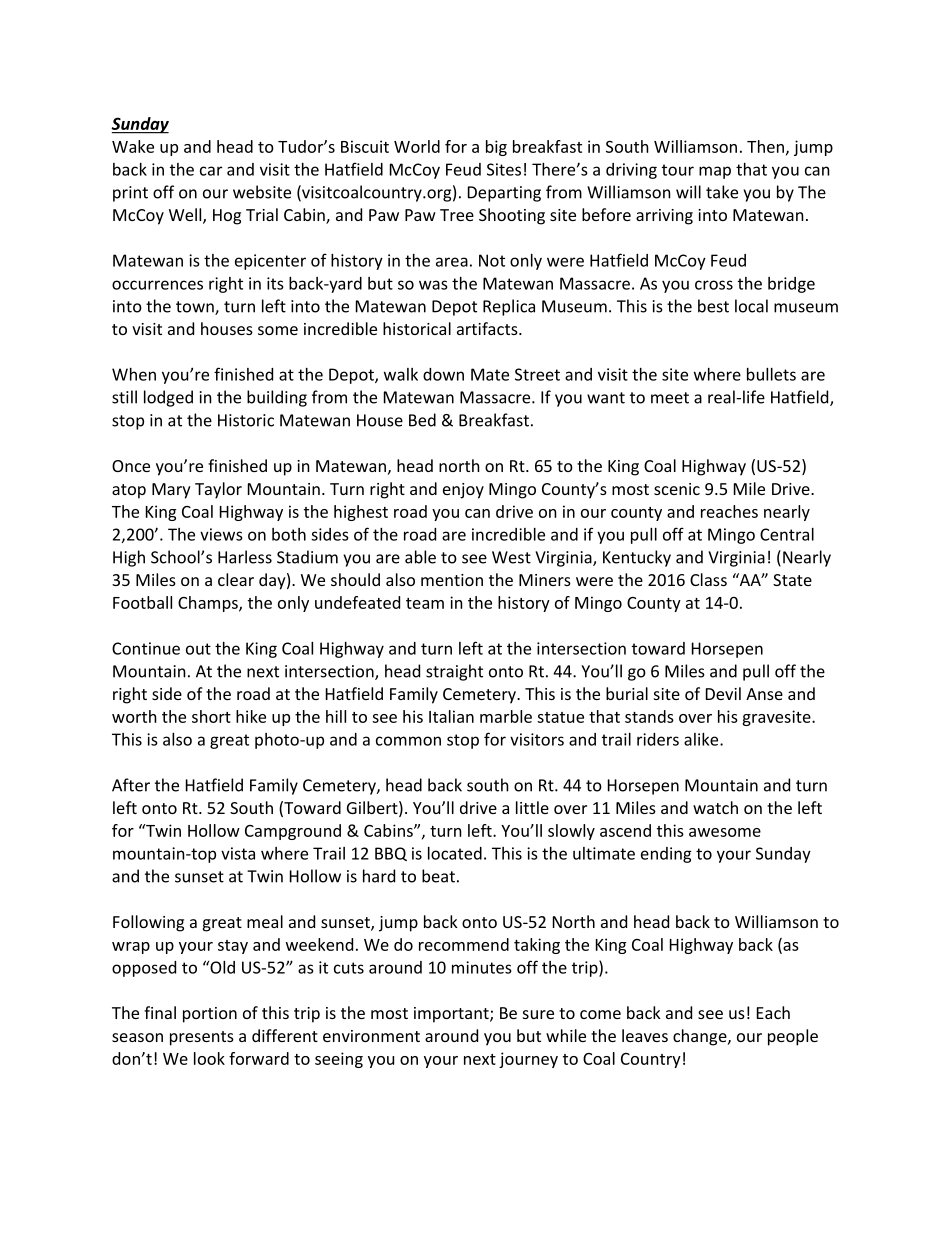 The image size is (952, 1233). Describe the element at coordinates (496, 148) in the screenshot. I see `big` at that location.
